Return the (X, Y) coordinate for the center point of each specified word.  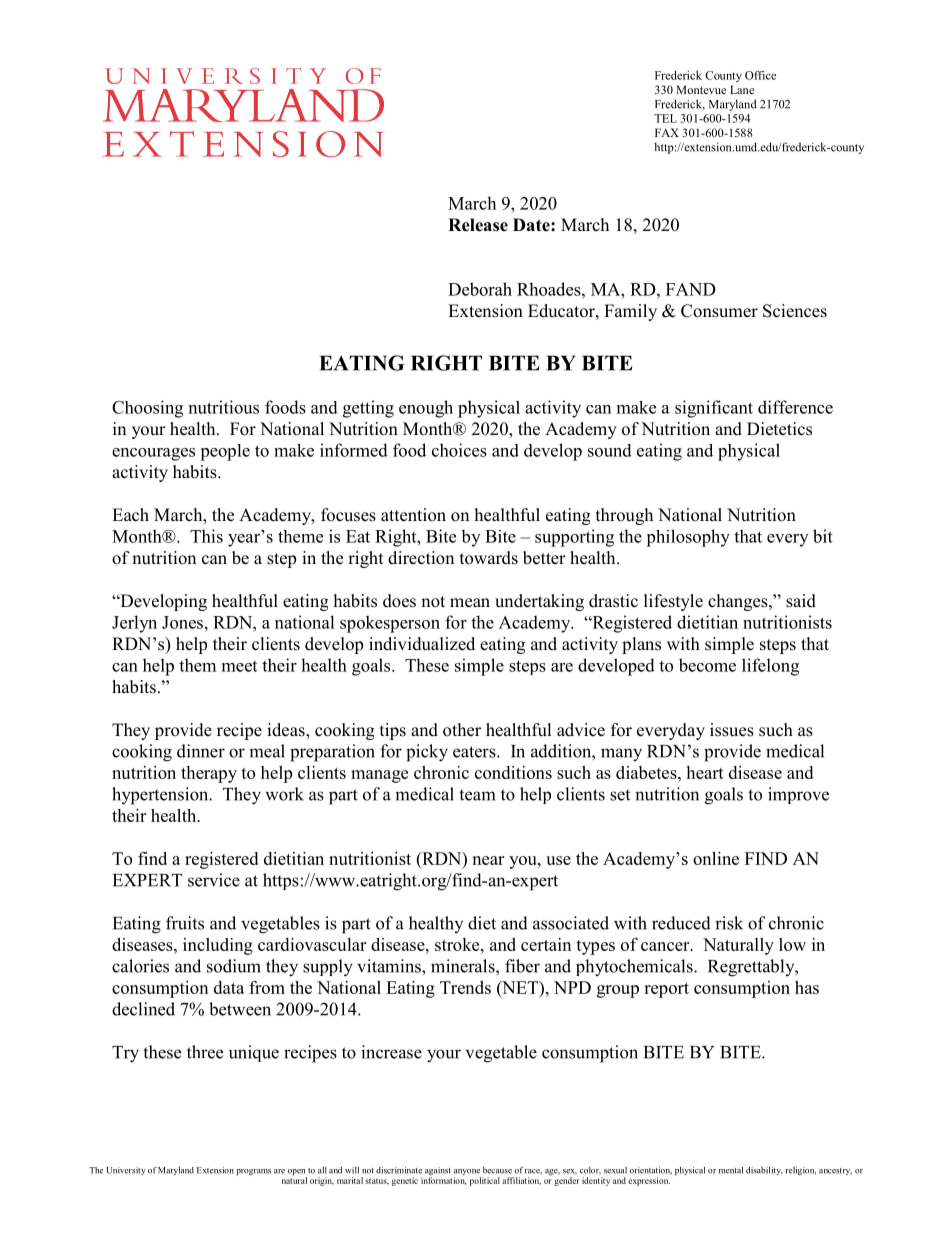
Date (532, 225)
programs (253, 1172)
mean (470, 603)
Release (478, 225)
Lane (742, 89)
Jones (182, 622)
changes (739, 602)
